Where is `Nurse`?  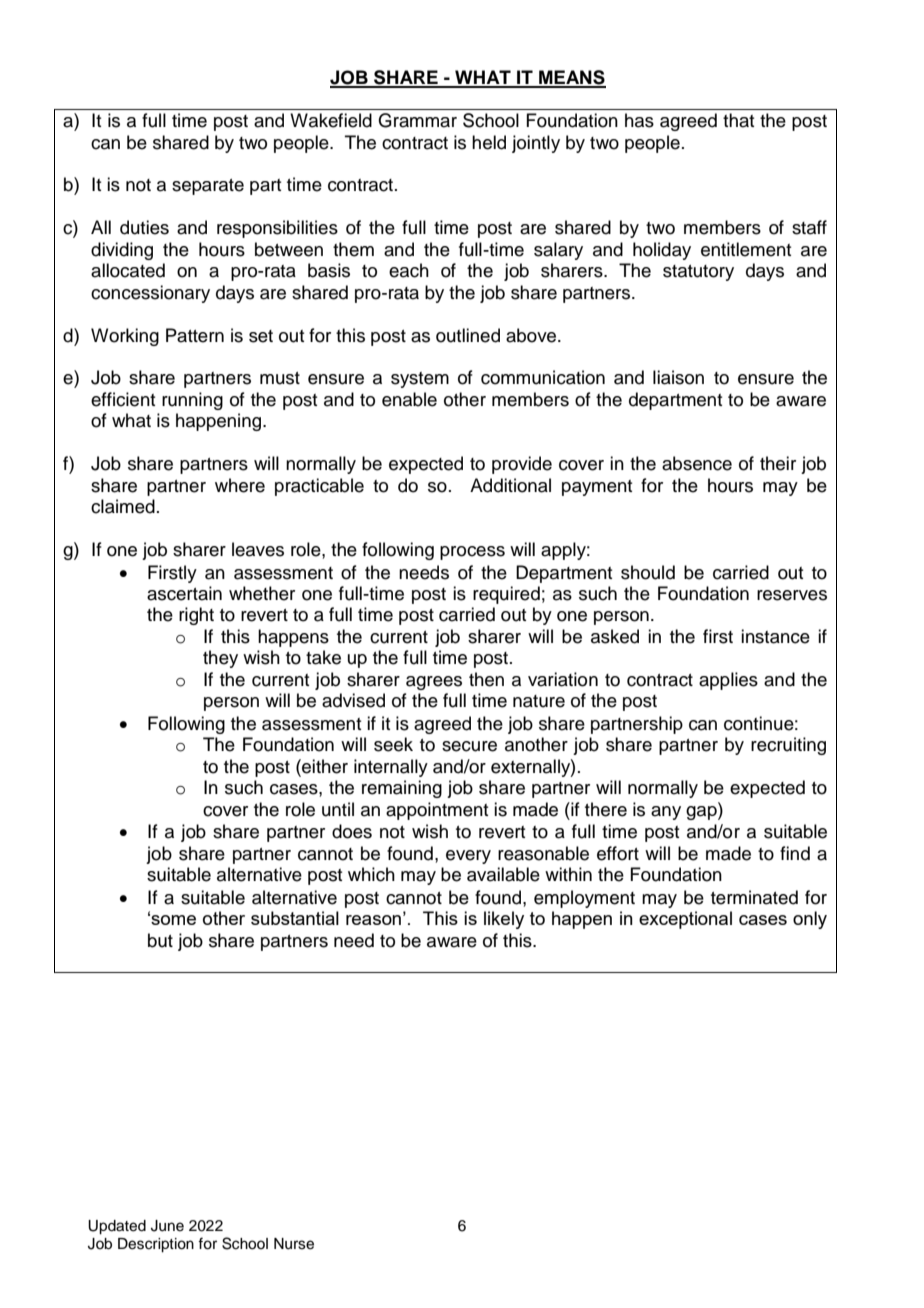 Nurse is located at coordinates (294, 1244).
